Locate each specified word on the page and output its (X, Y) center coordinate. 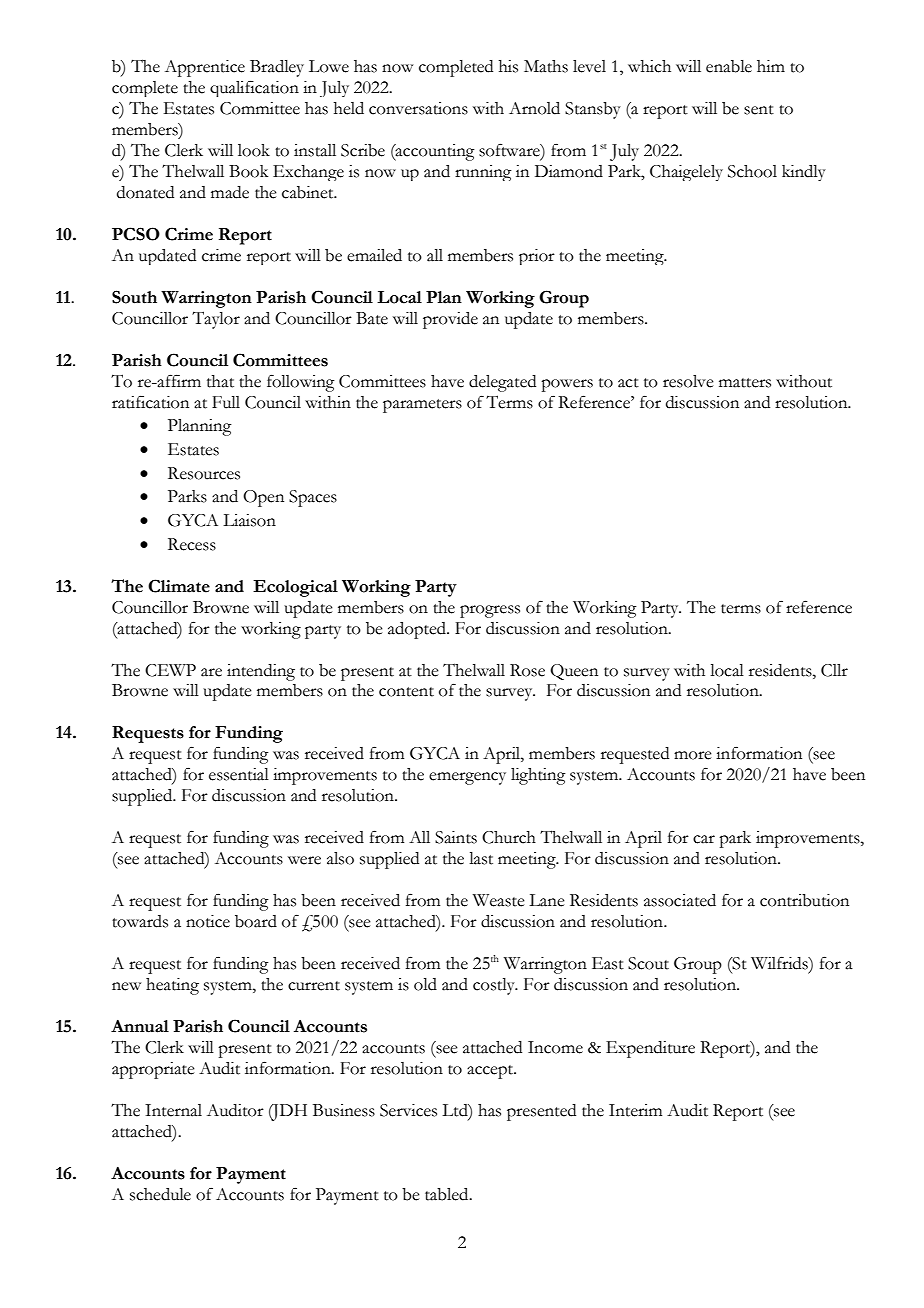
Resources (204, 473)
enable (729, 66)
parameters (422, 406)
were (304, 860)
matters (745, 383)
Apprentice (205, 68)
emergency (467, 778)
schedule (160, 1194)
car (704, 839)
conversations (418, 108)
